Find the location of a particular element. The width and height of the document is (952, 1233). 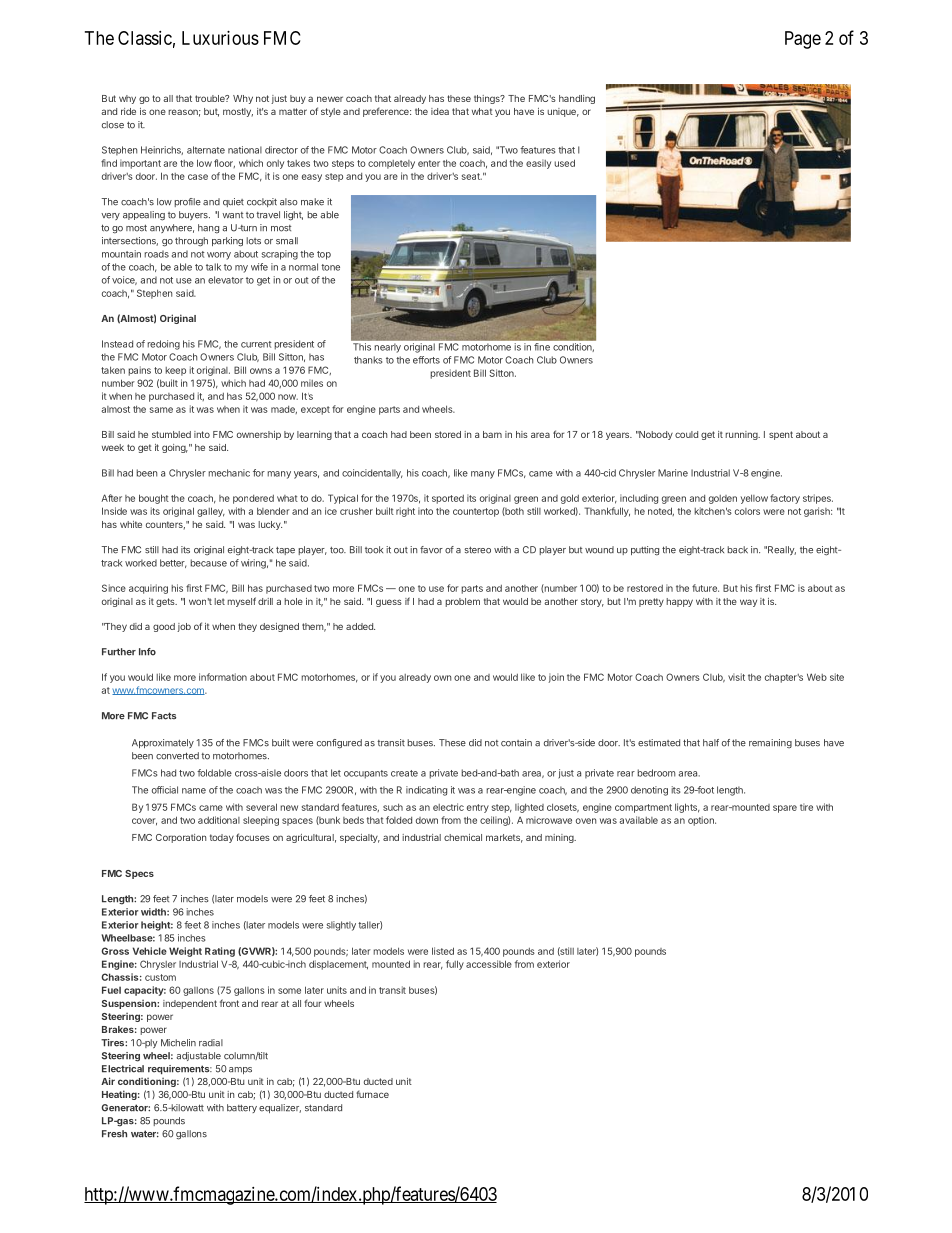

listed is located at coordinates (443, 951).
